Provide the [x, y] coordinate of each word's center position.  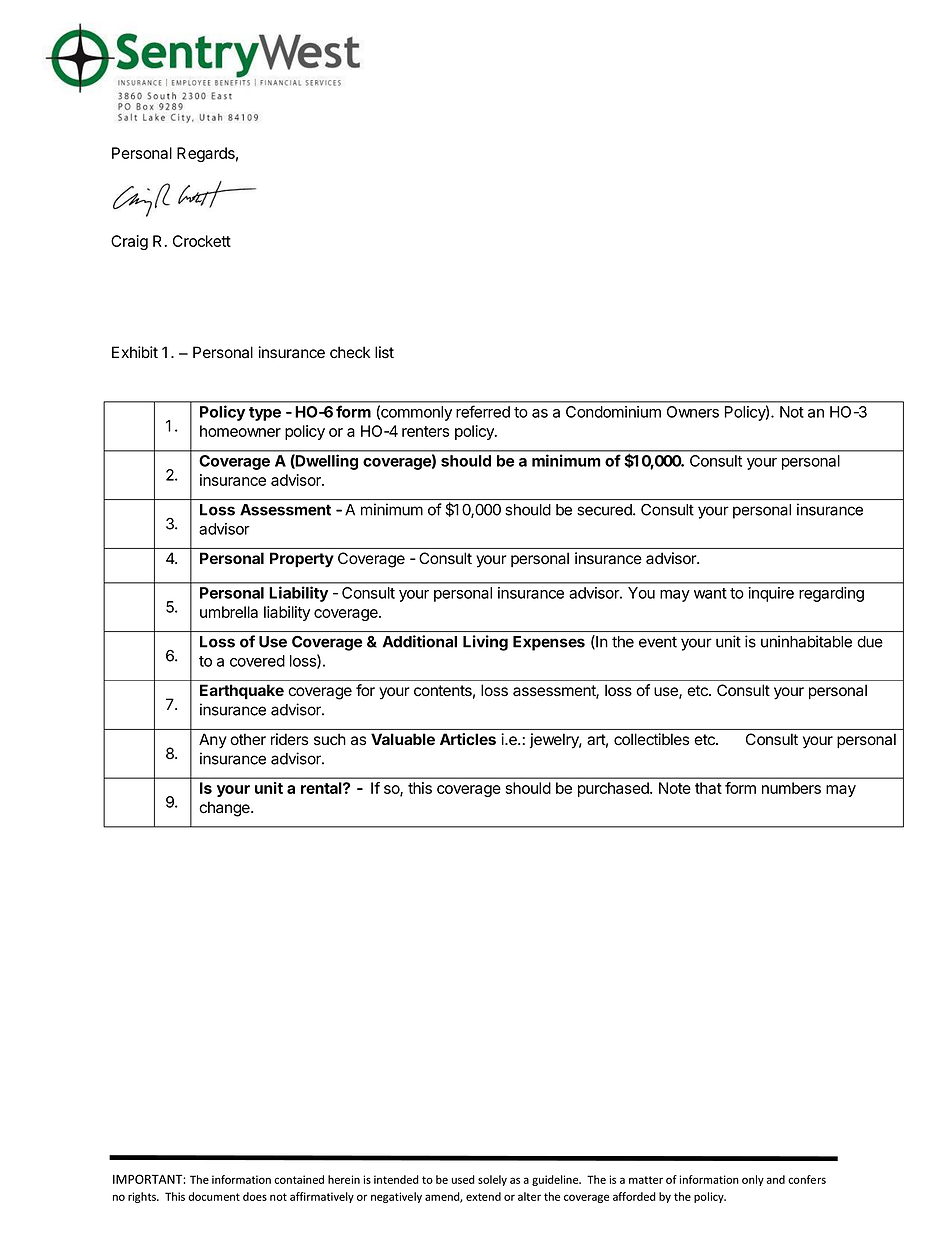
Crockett [202, 241]
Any [213, 741]
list [384, 352]
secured [605, 510]
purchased [614, 789]
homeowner [240, 431]
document [214, 1196]
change [225, 809]
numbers [791, 788]
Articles [468, 739]
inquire [771, 594]
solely [492, 1180]
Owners [693, 412]
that [708, 788]
